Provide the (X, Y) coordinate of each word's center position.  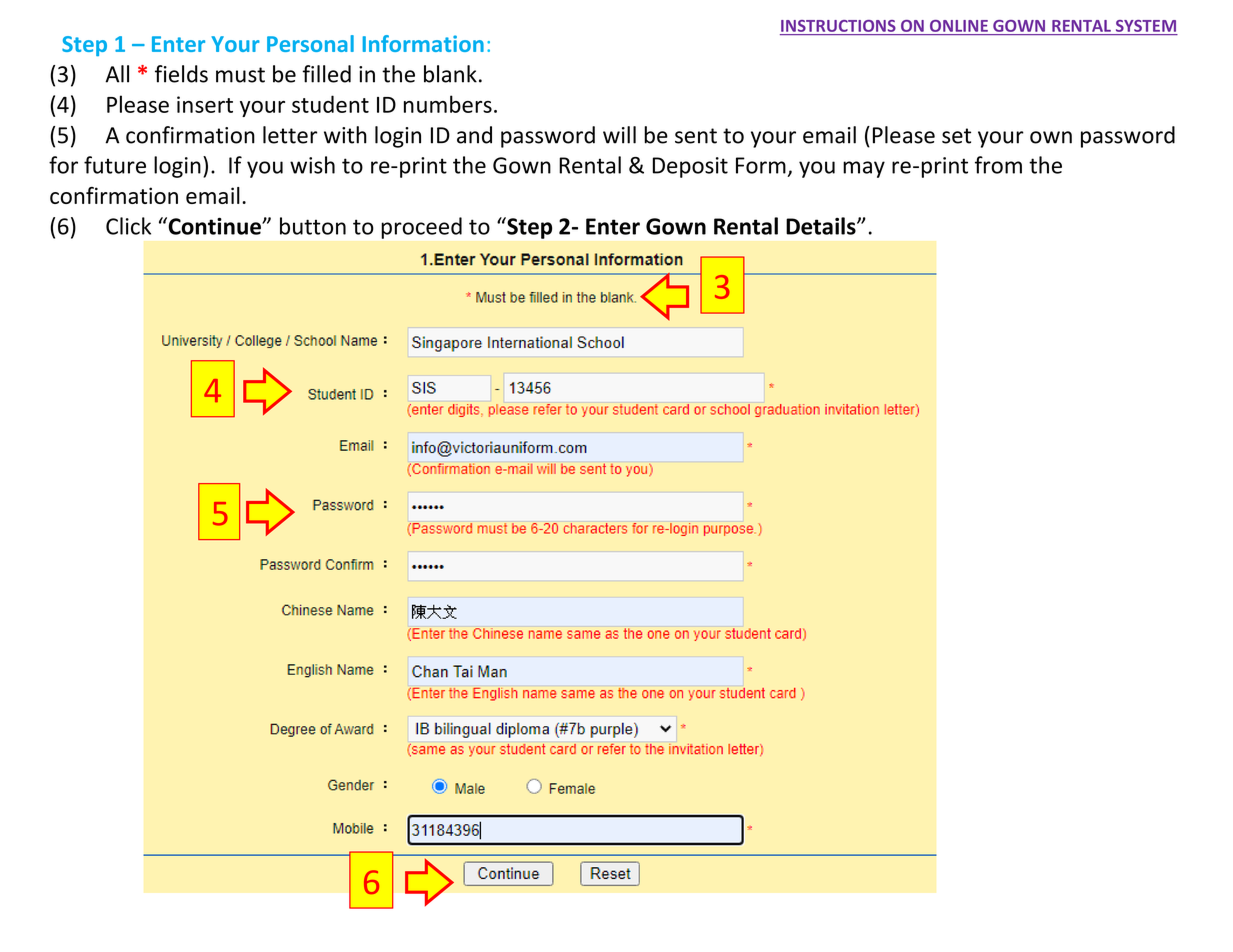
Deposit (690, 167)
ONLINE (959, 26)
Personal (310, 43)
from (998, 165)
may (864, 169)
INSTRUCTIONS (838, 26)
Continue (214, 226)
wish (312, 165)
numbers (448, 104)
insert (205, 104)
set (956, 136)
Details (822, 226)
